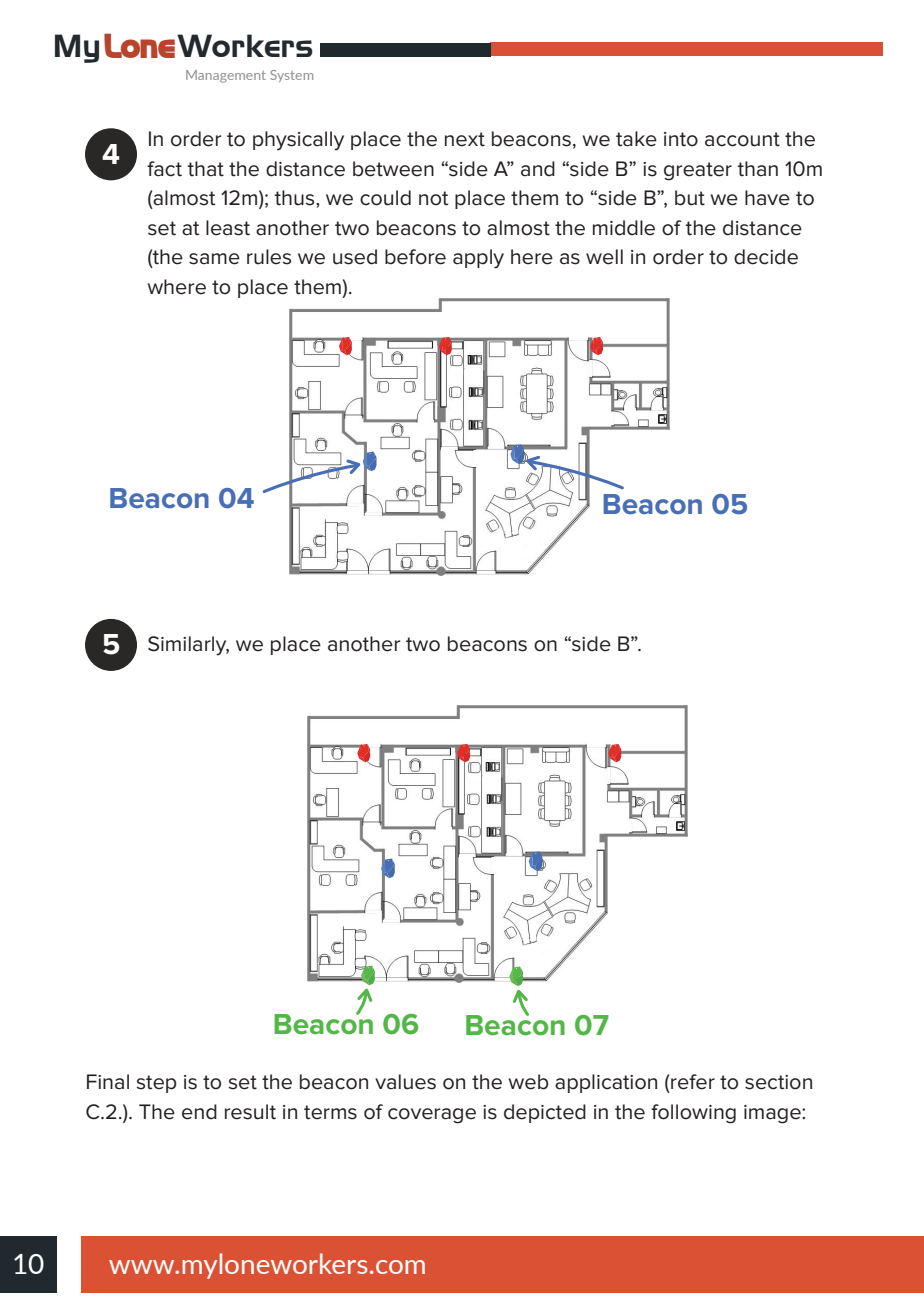 The image size is (924, 1308). Describe the element at coordinates (693, 1082) in the screenshot. I see `refer` at that location.
